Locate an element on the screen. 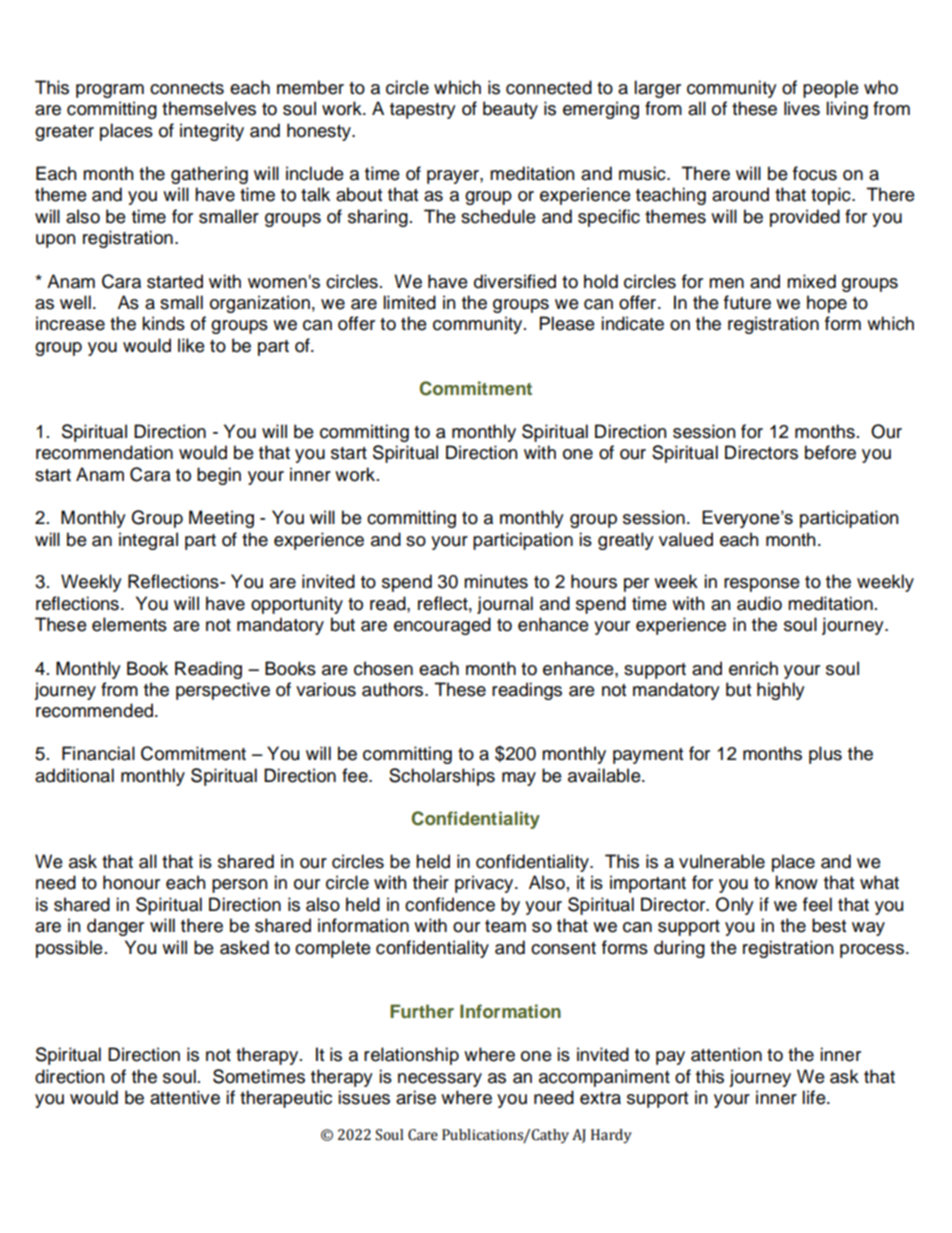 The height and width of the screenshot is (1233, 952). life is located at coordinates (815, 1097).
